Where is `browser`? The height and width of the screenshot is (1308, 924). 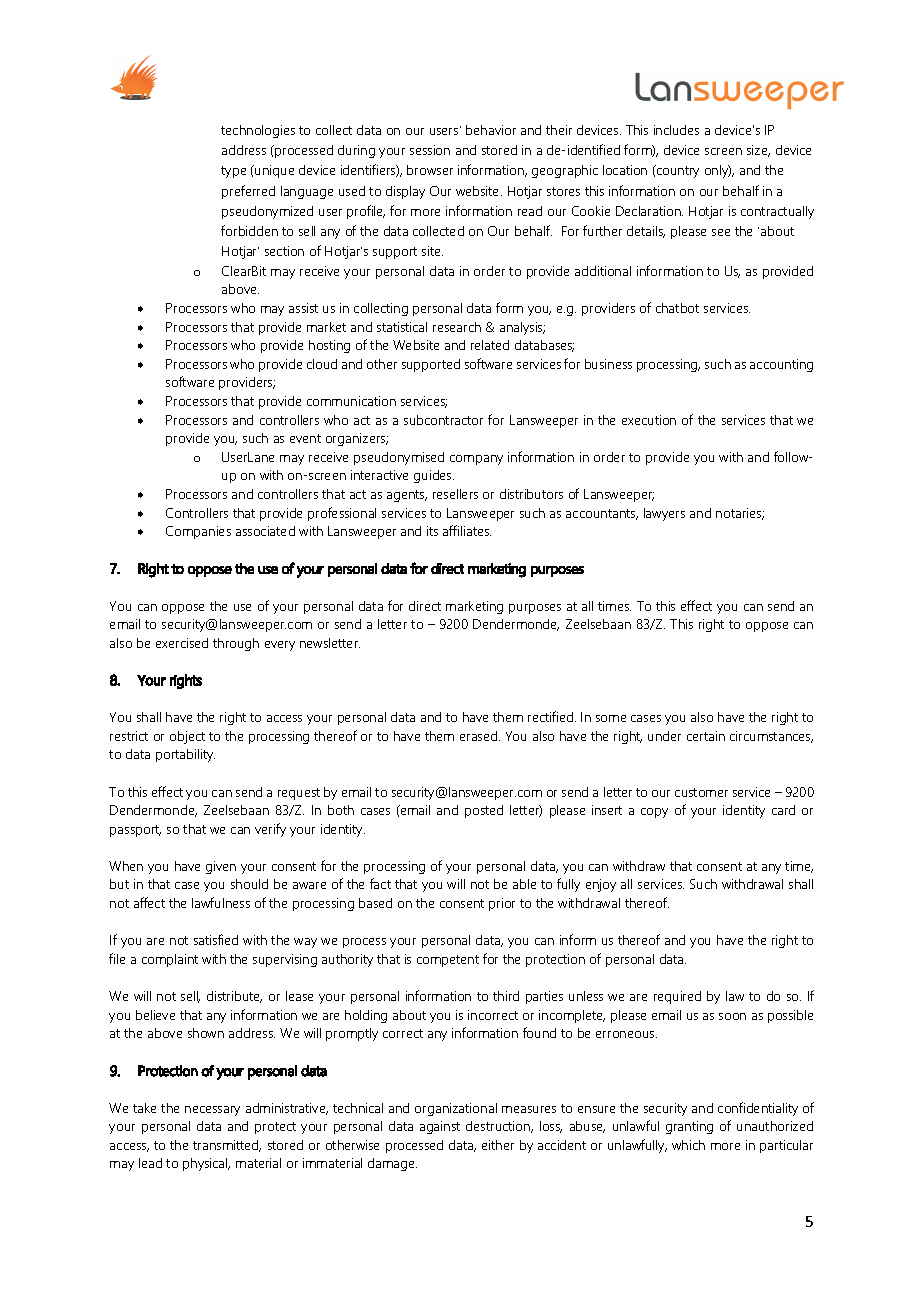 browser is located at coordinates (430, 170).
